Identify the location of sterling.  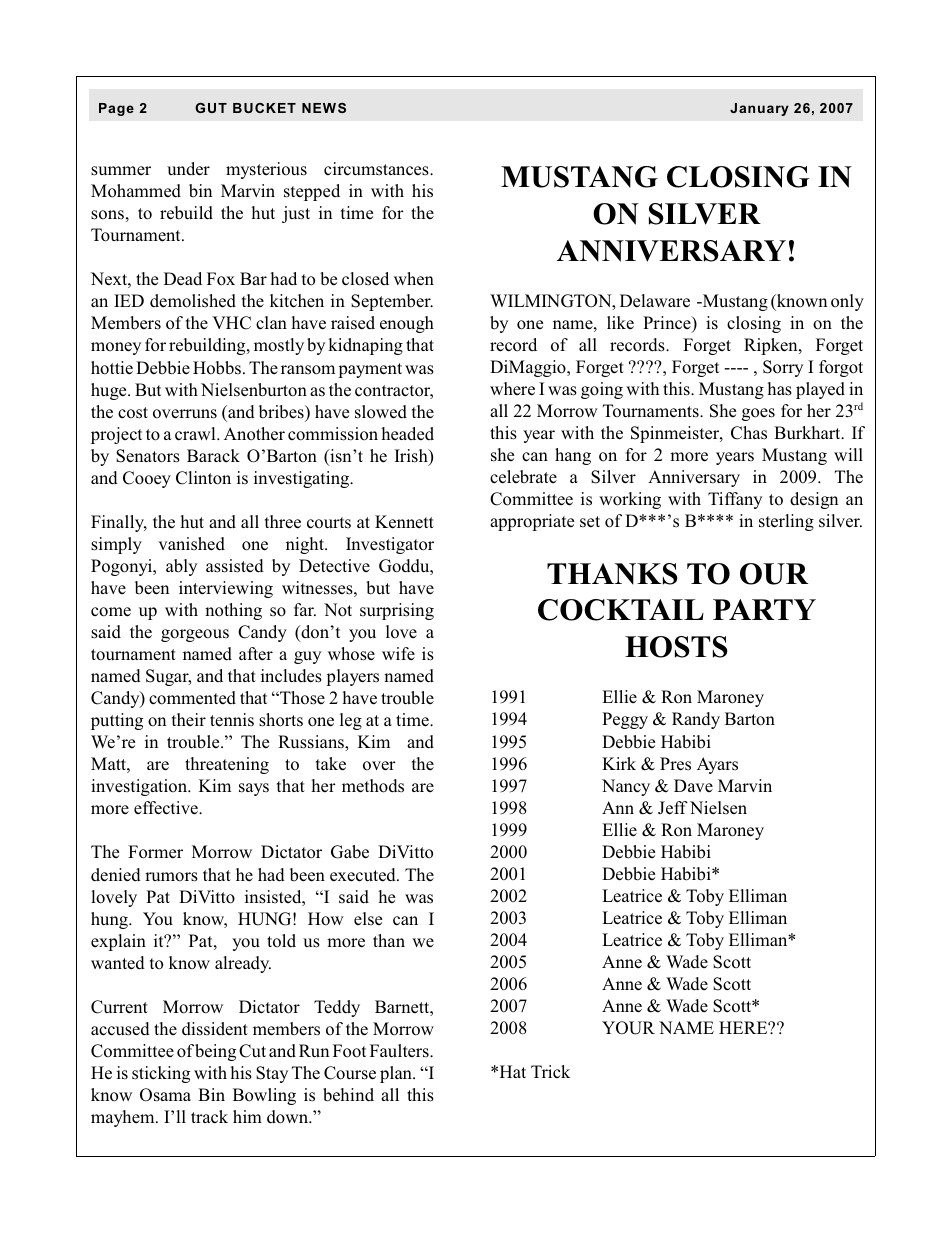
(786, 522).
